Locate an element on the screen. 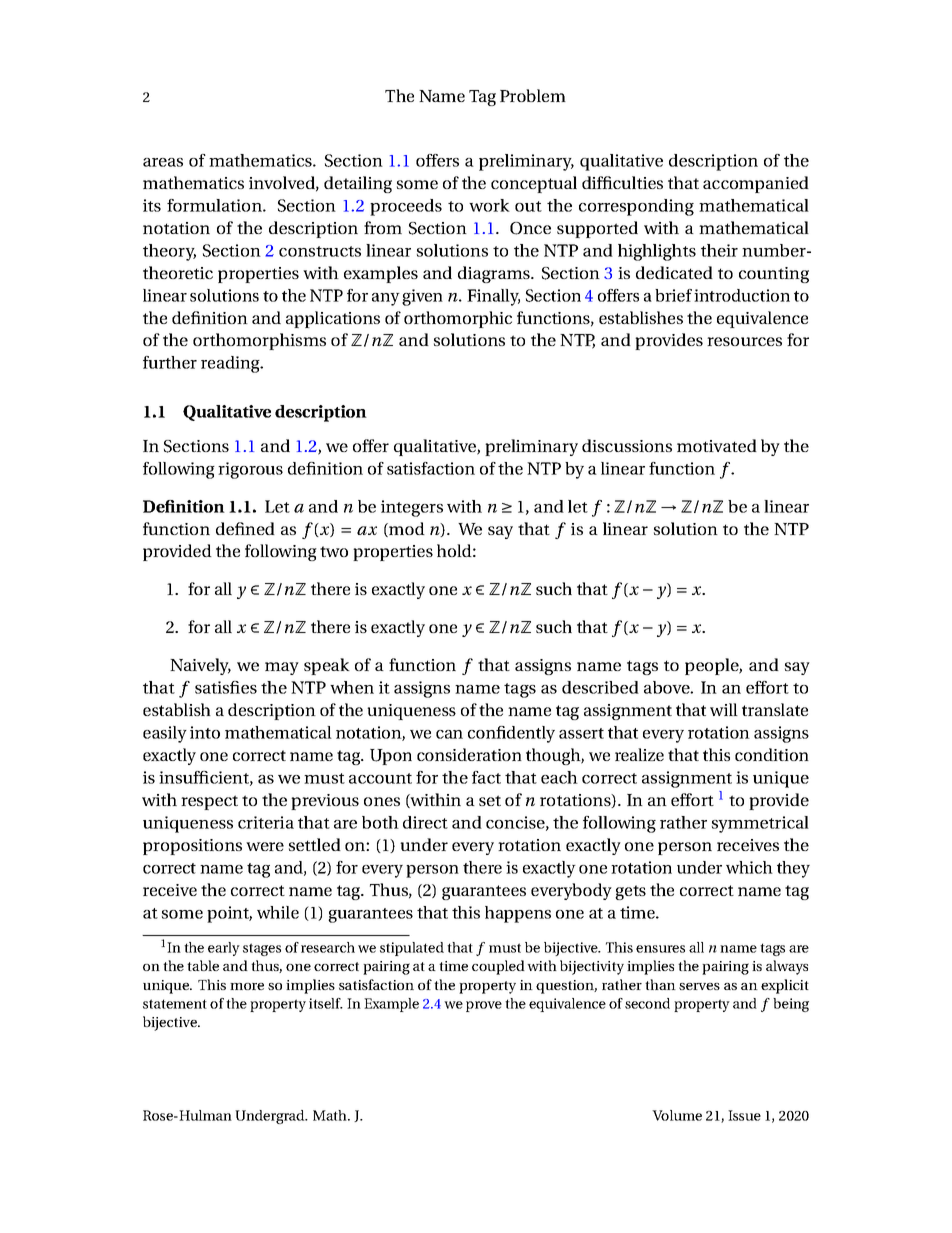 This screenshot has width=952, height=1233. statement is located at coordinates (175, 1004).
